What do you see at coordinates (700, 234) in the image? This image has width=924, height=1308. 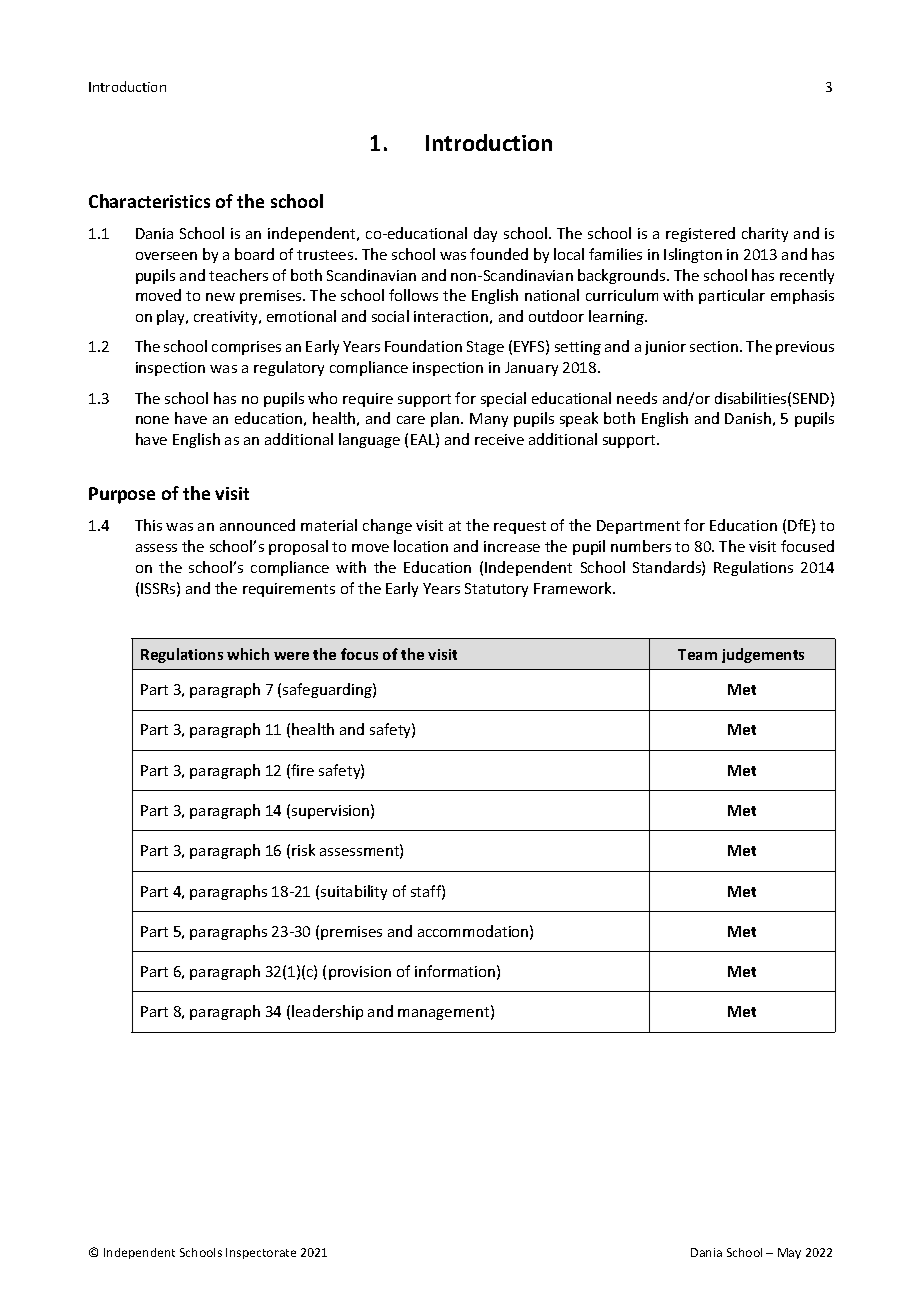 I see `registered` at bounding box center [700, 234].
